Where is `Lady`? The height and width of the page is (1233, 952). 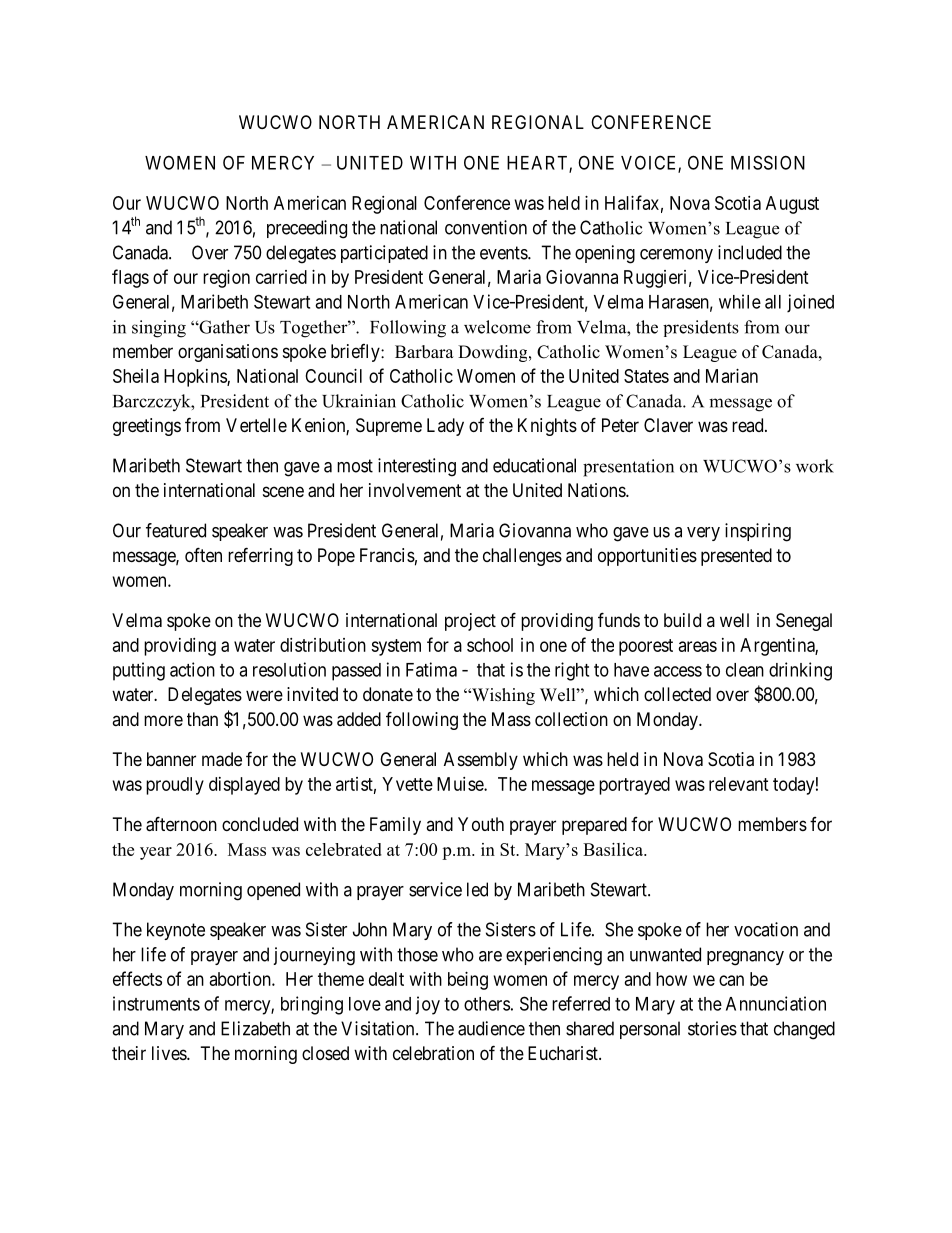
Lady is located at coordinates (445, 427).
